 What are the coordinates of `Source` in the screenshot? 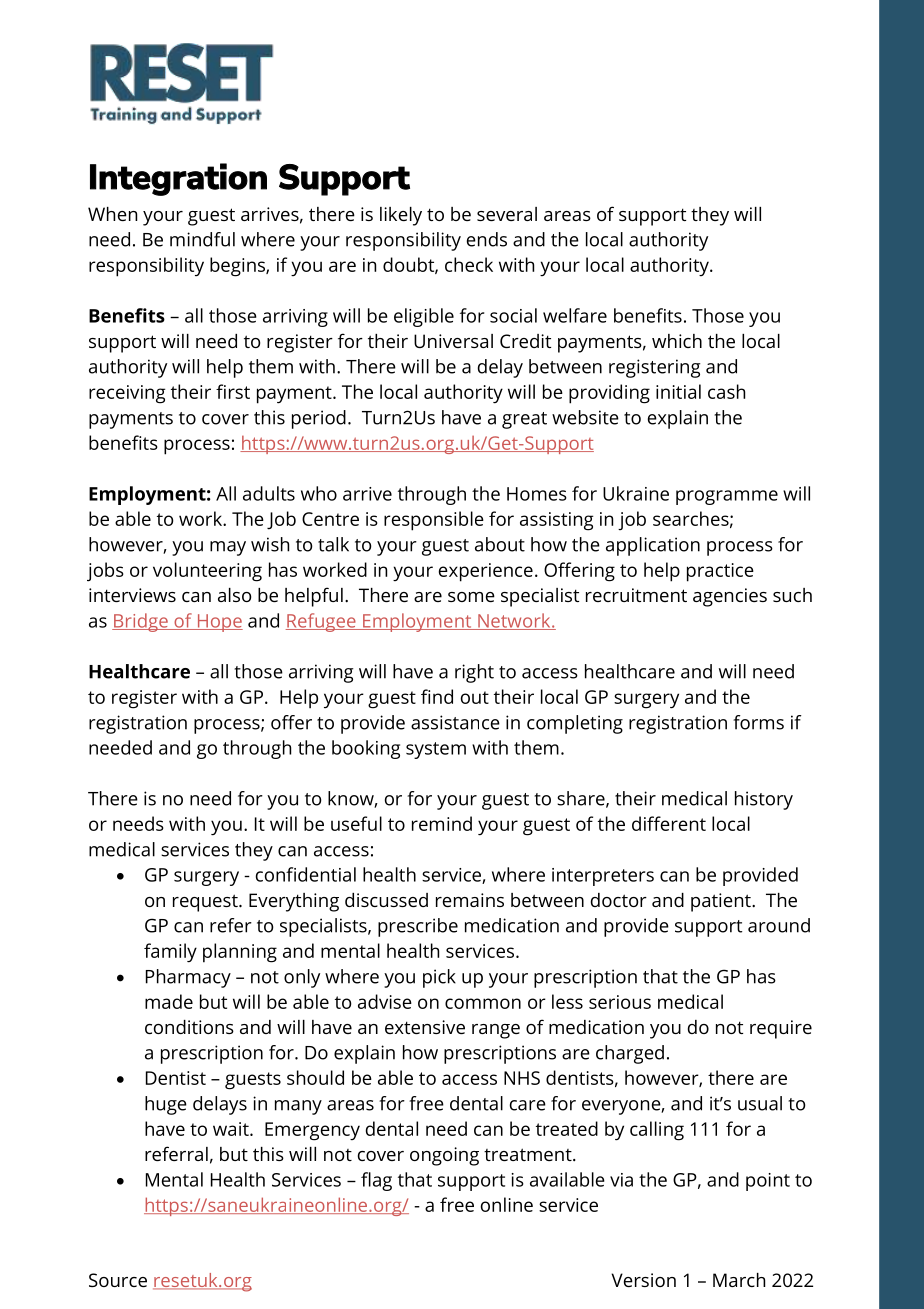 It's located at (118, 1280).
